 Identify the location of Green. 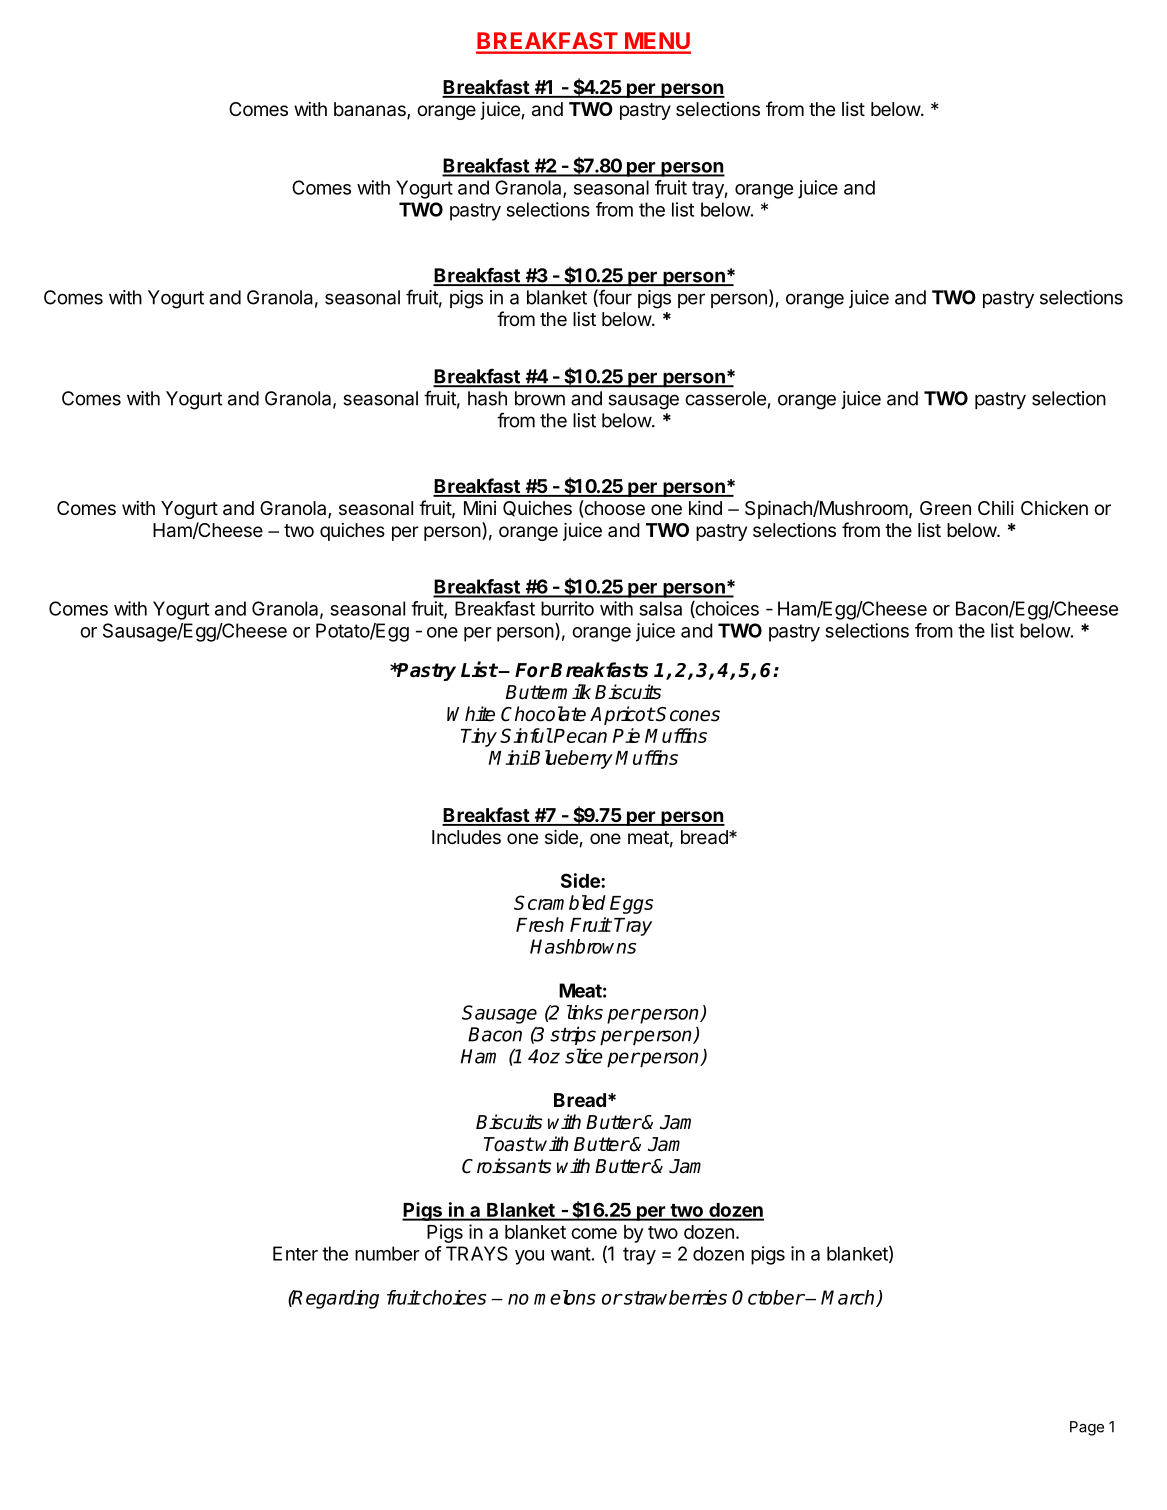
(945, 508).
